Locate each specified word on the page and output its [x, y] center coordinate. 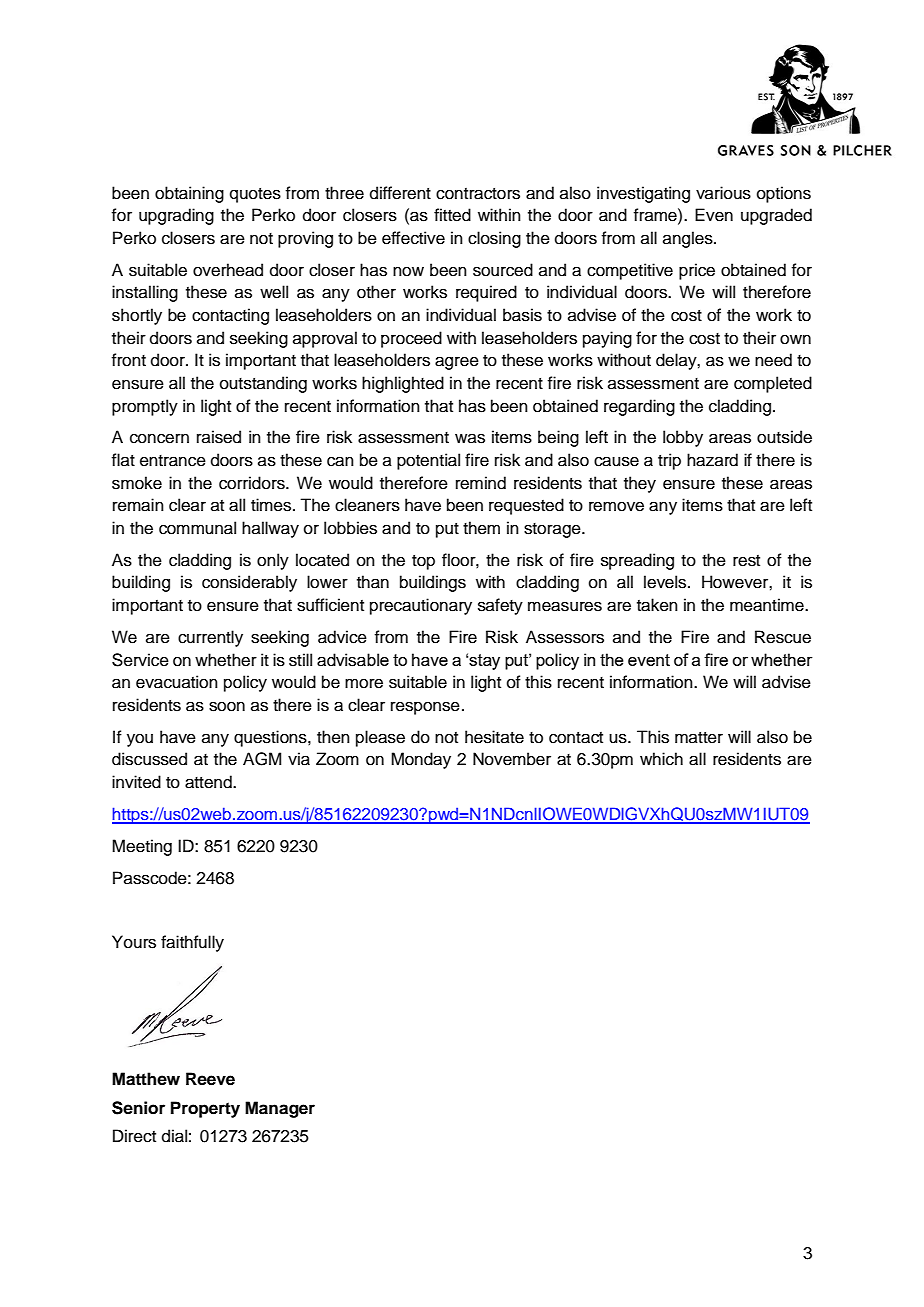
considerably [249, 583]
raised [219, 437]
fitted [452, 215]
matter [699, 738]
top [423, 562]
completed [773, 384]
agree [457, 363]
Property [205, 1109]
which [661, 759]
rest [746, 561]
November [512, 759]
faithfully [192, 943]
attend [209, 782]
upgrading [176, 216]
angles [689, 239]
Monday [421, 760]
